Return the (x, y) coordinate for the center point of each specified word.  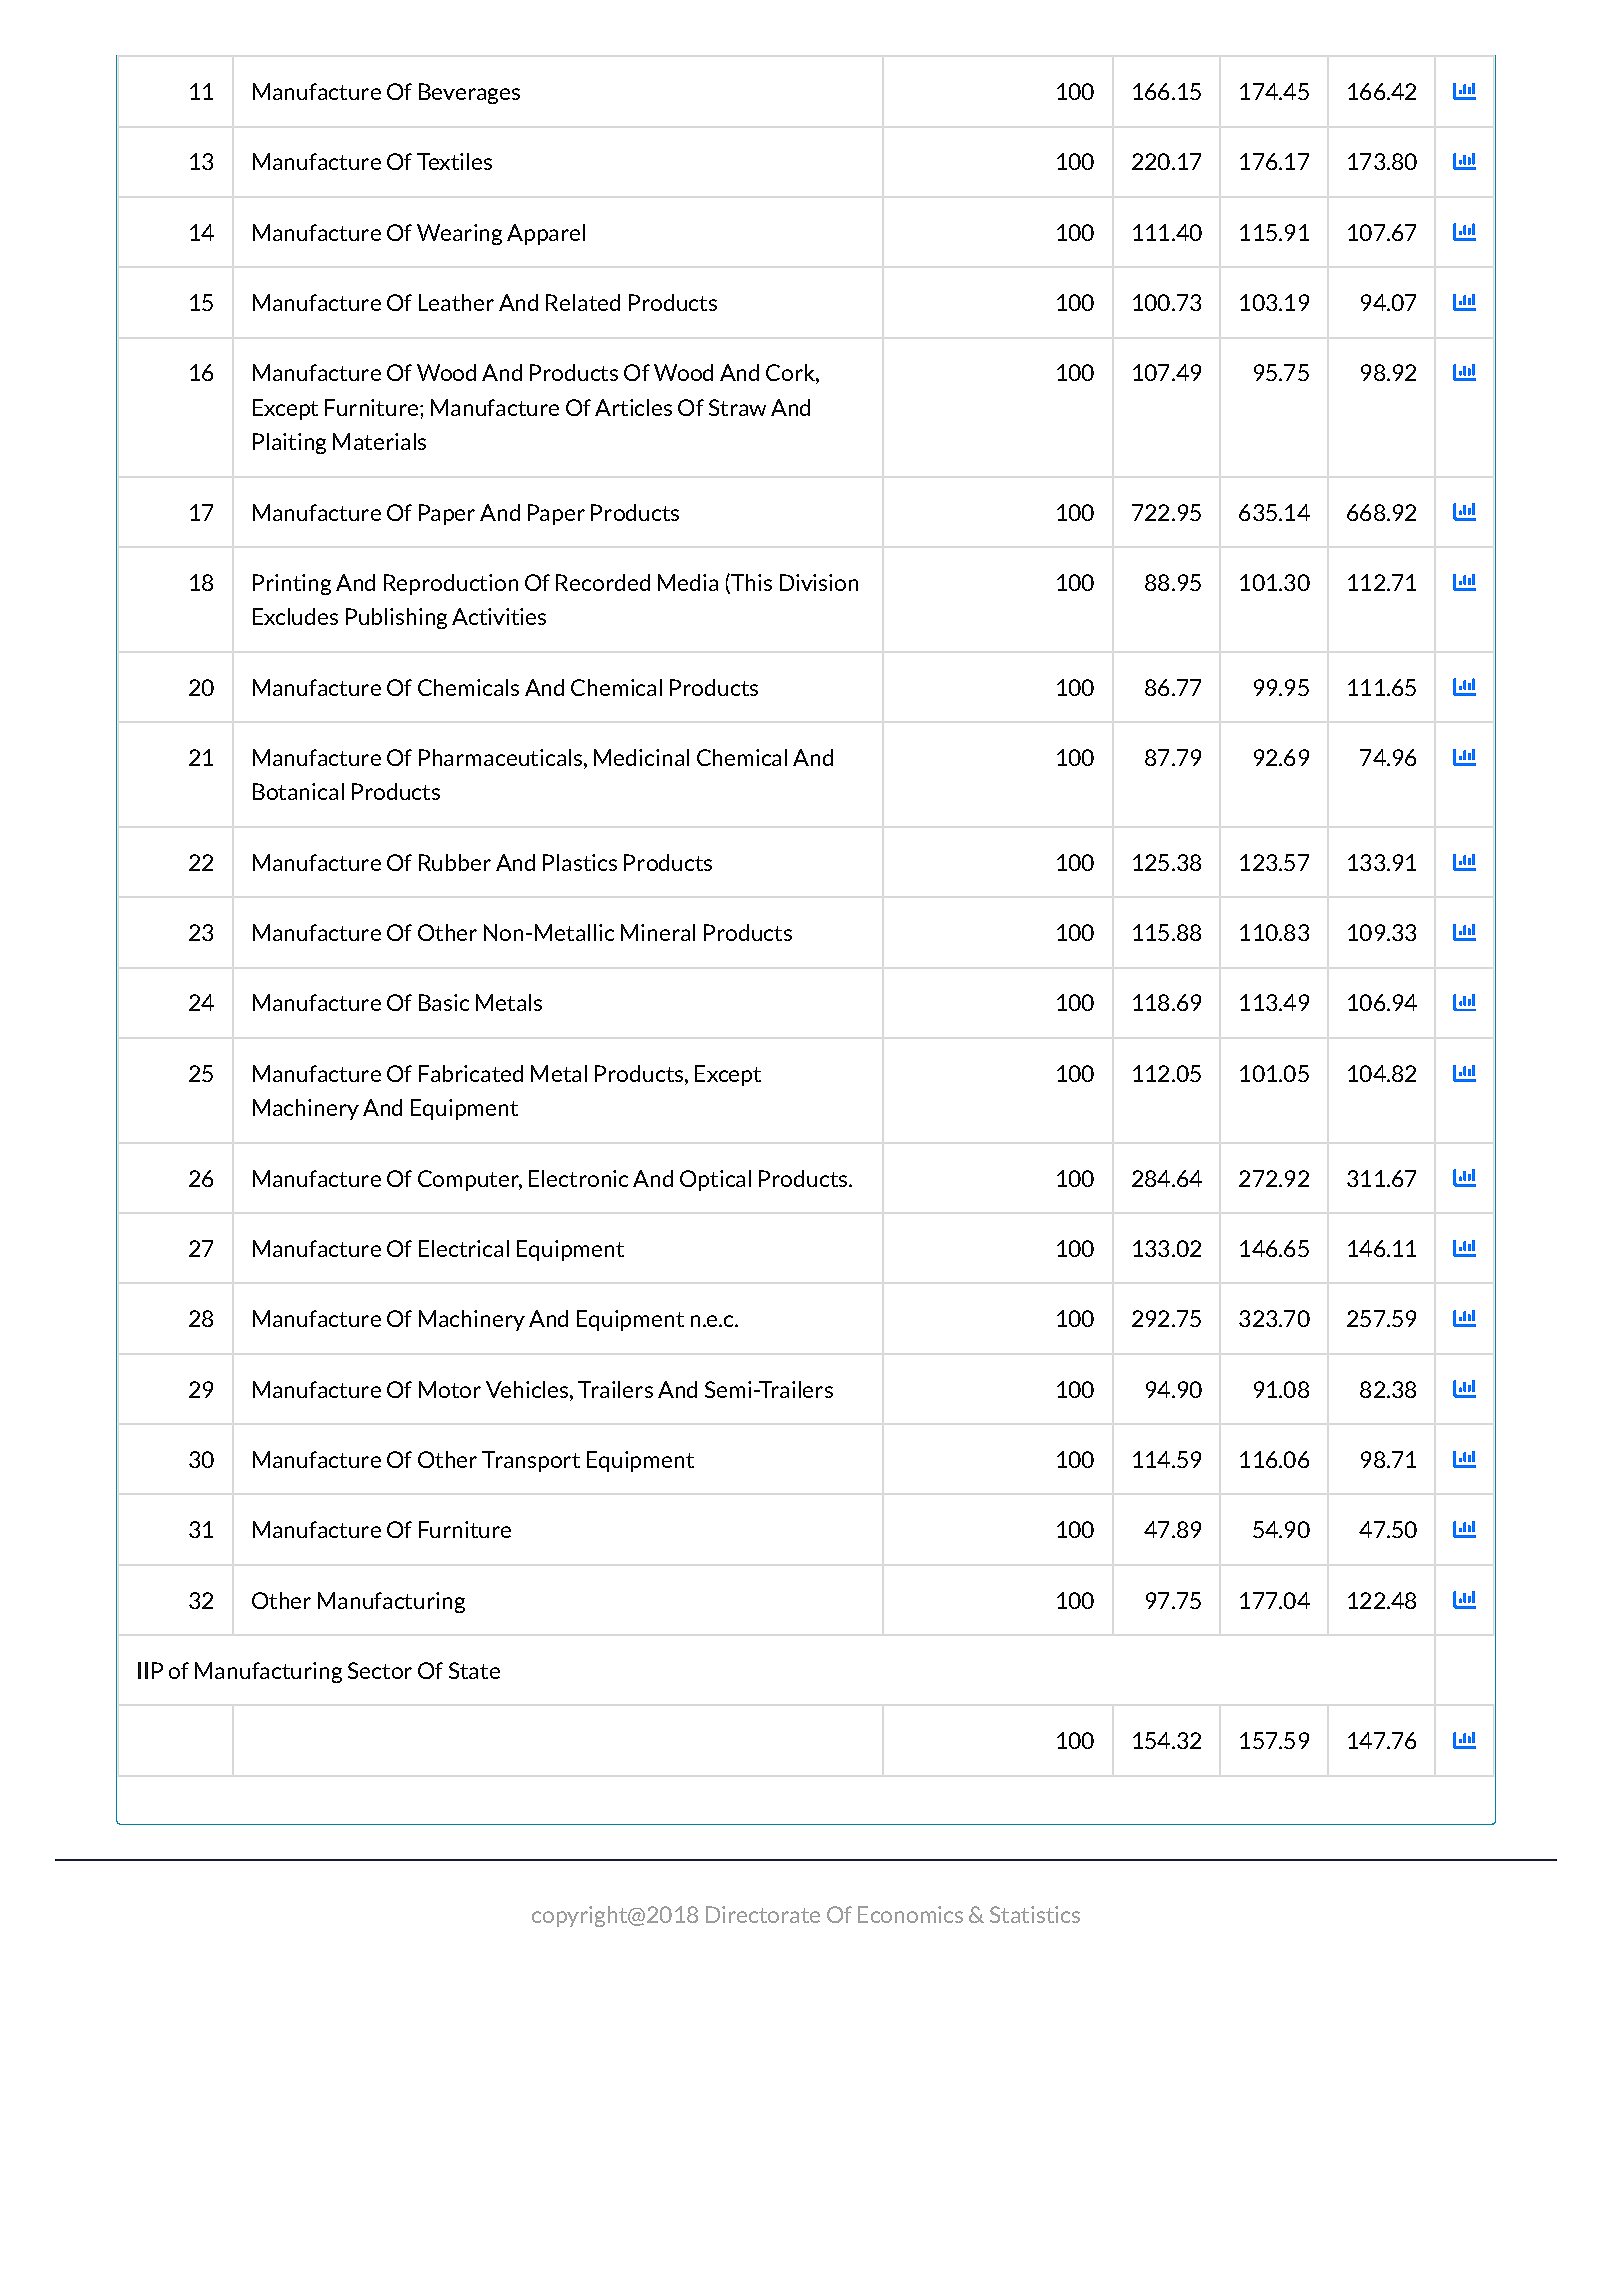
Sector (380, 1670)
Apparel (546, 234)
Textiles (454, 161)
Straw (737, 407)
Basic (444, 1002)
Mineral (658, 932)
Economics (910, 1914)
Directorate (763, 1914)
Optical (715, 1180)
